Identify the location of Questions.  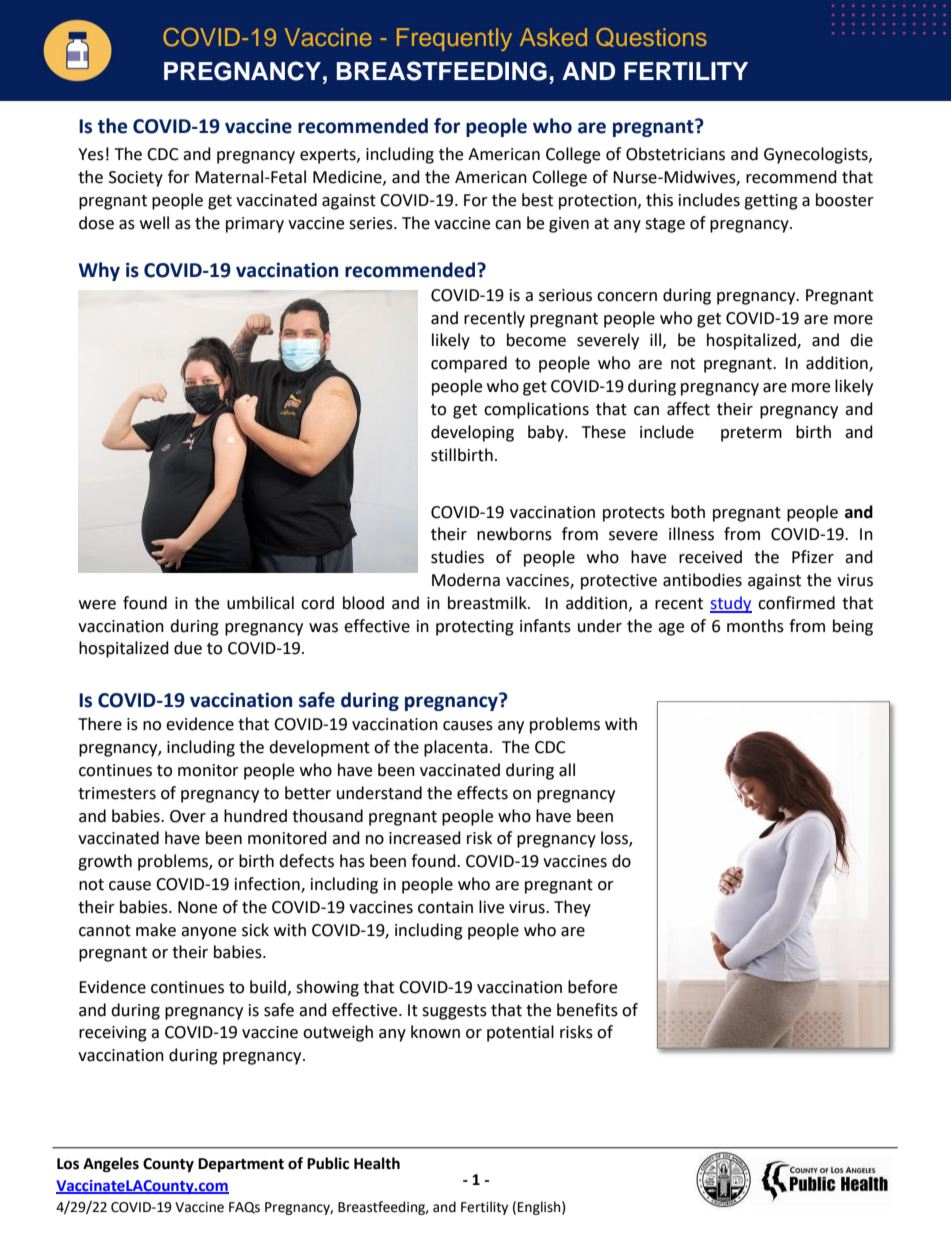
(651, 37).
